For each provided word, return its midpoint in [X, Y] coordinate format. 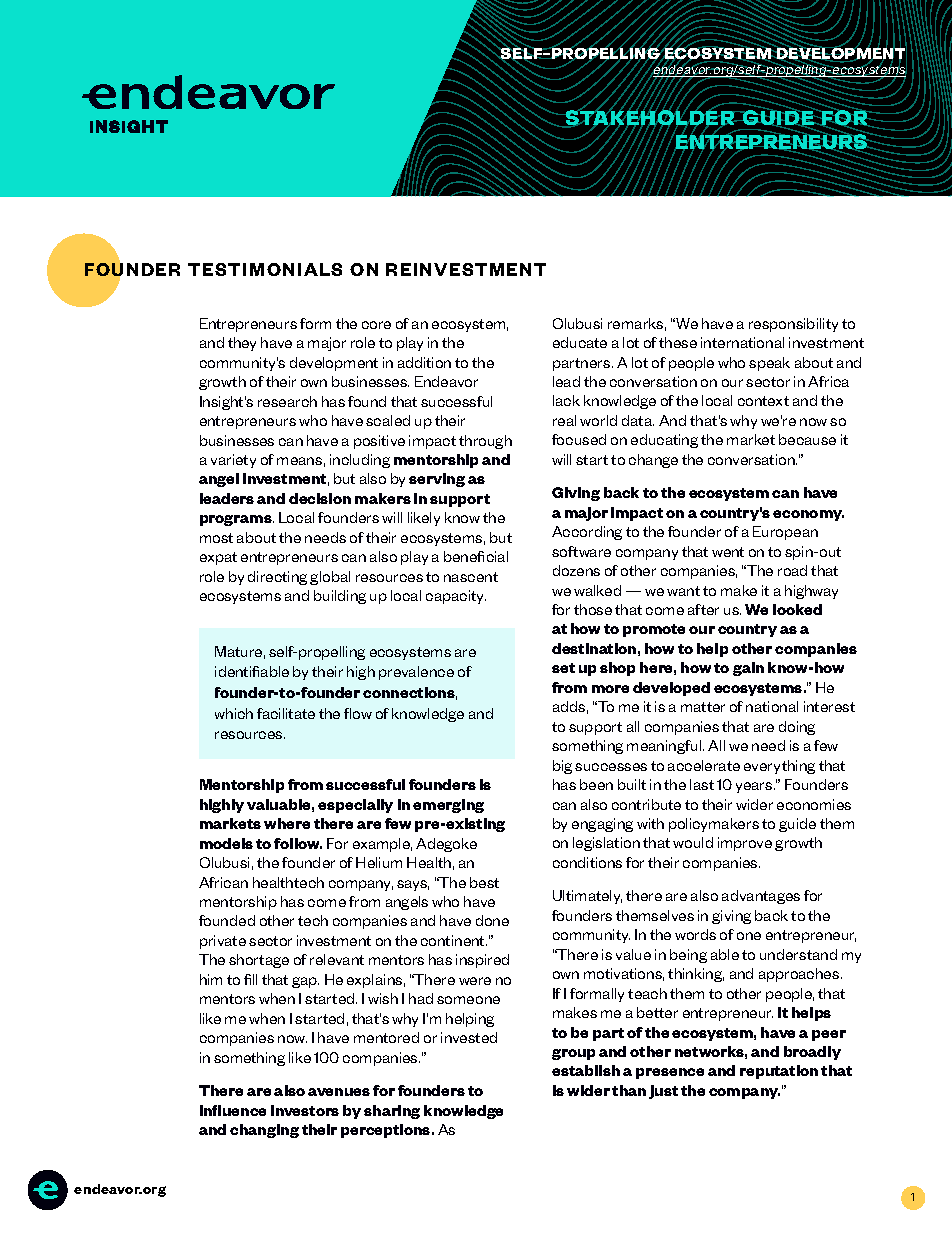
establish [586, 1070]
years [755, 787]
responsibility [793, 325]
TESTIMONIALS [265, 269]
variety [233, 461]
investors [305, 1110]
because [807, 439]
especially [355, 806]
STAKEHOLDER [650, 118]
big [562, 767]
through [485, 442]
